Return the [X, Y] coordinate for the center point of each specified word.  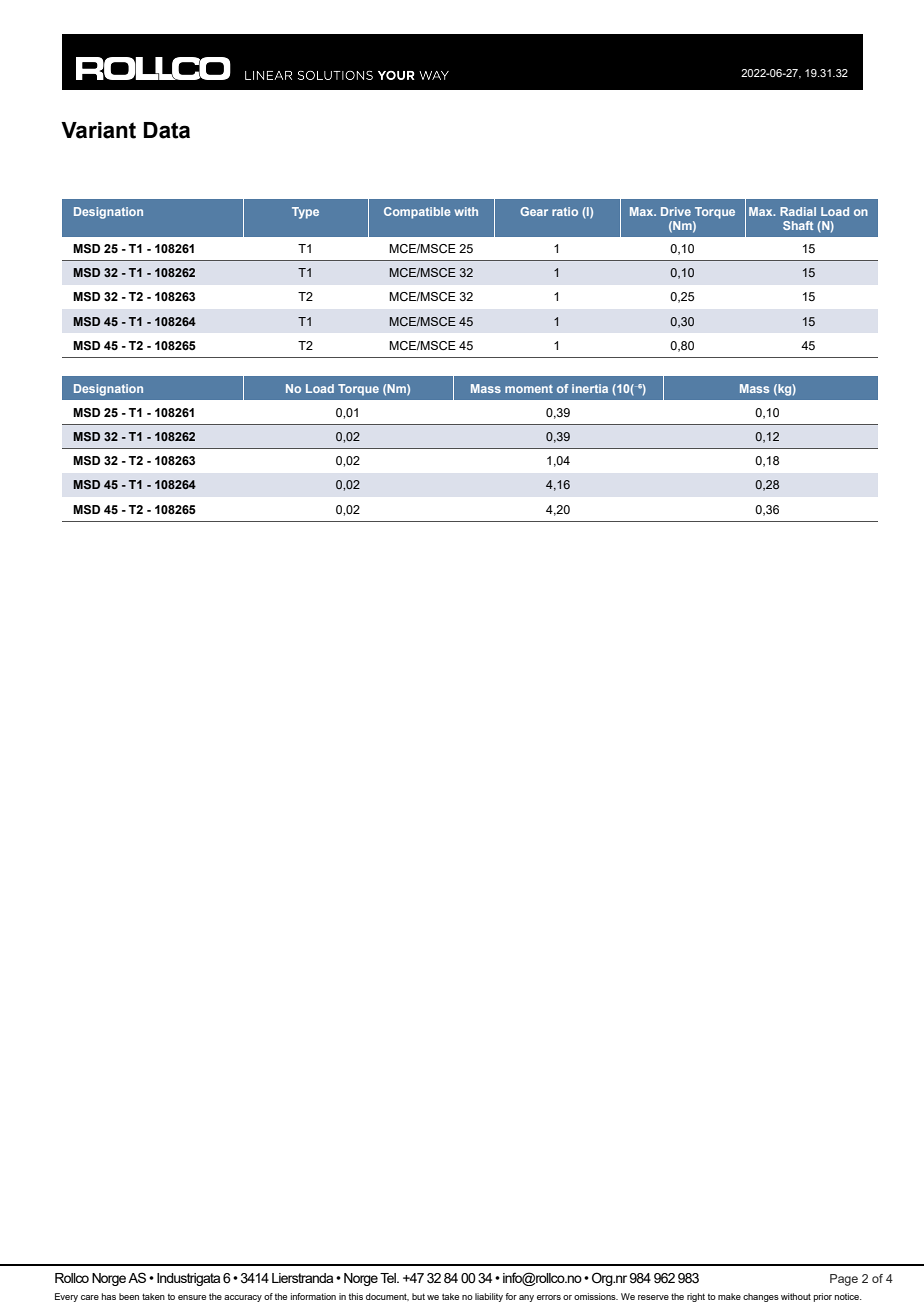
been [129, 1296]
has [109, 1296]
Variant [98, 130]
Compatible [417, 213]
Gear [534, 211]
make [729, 1296]
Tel [389, 1278]
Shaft [798, 225]
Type [305, 213]
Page [844, 1280]
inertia [590, 388]
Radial [798, 211]
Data [167, 130]
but [418, 1296]
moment [529, 389]
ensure [192, 1297]
